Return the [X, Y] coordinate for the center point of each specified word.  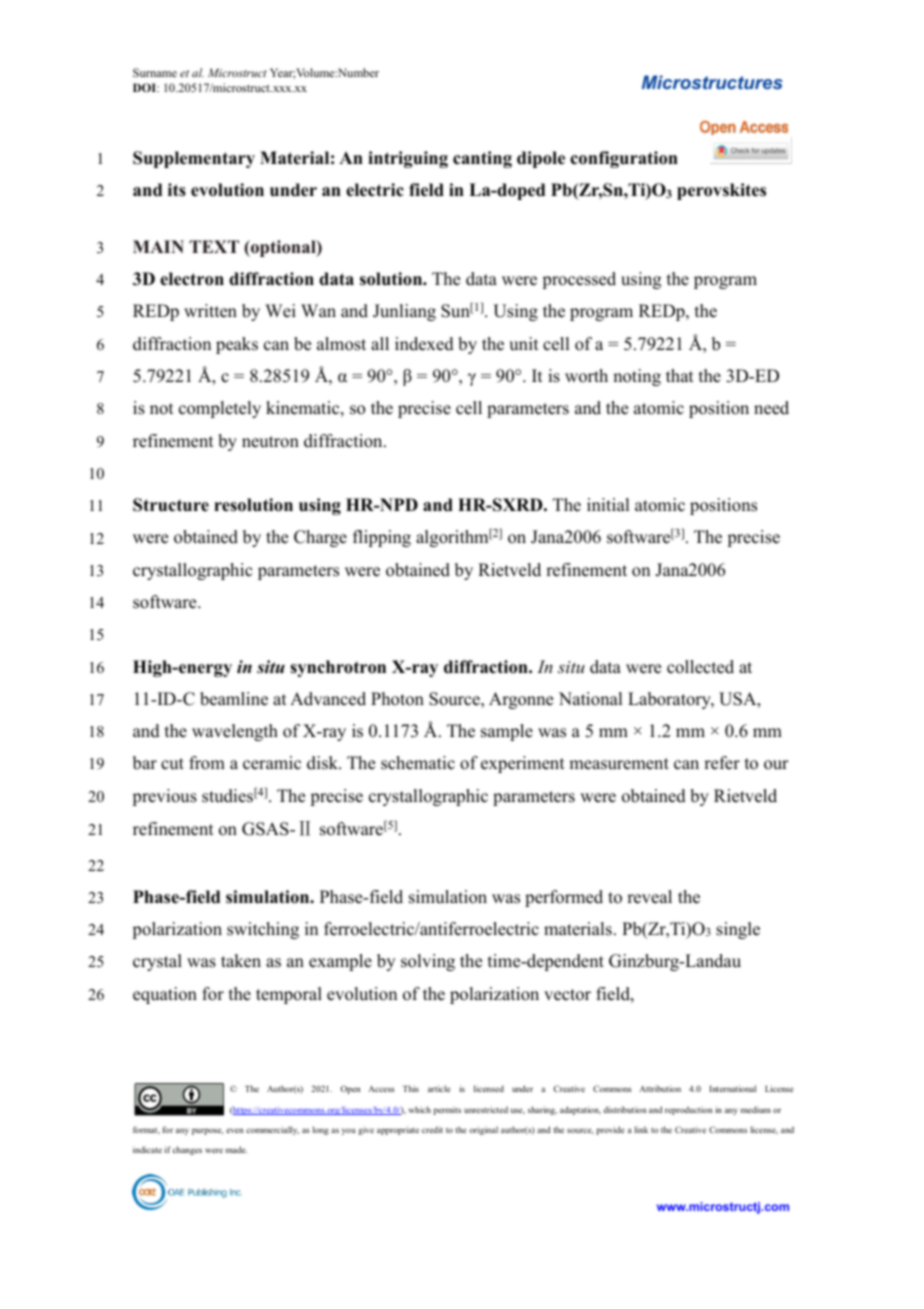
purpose [207, 1131]
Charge [320, 538]
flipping [382, 538]
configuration [624, 159]
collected [700, 667]
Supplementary [194, 159]
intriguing [408, 159]
